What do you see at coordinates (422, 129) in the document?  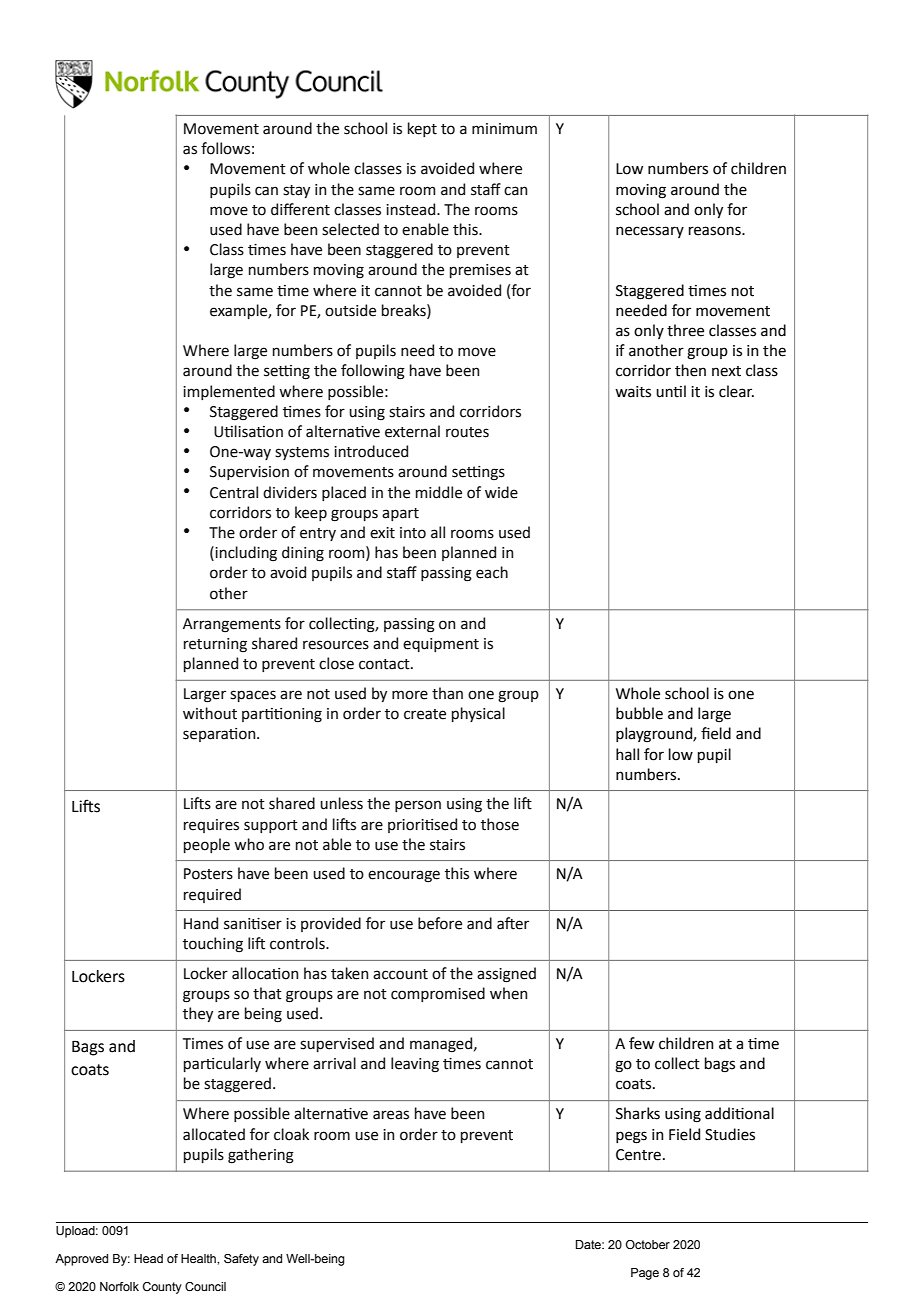 I see `kept` at bounding box center [422, 129].
